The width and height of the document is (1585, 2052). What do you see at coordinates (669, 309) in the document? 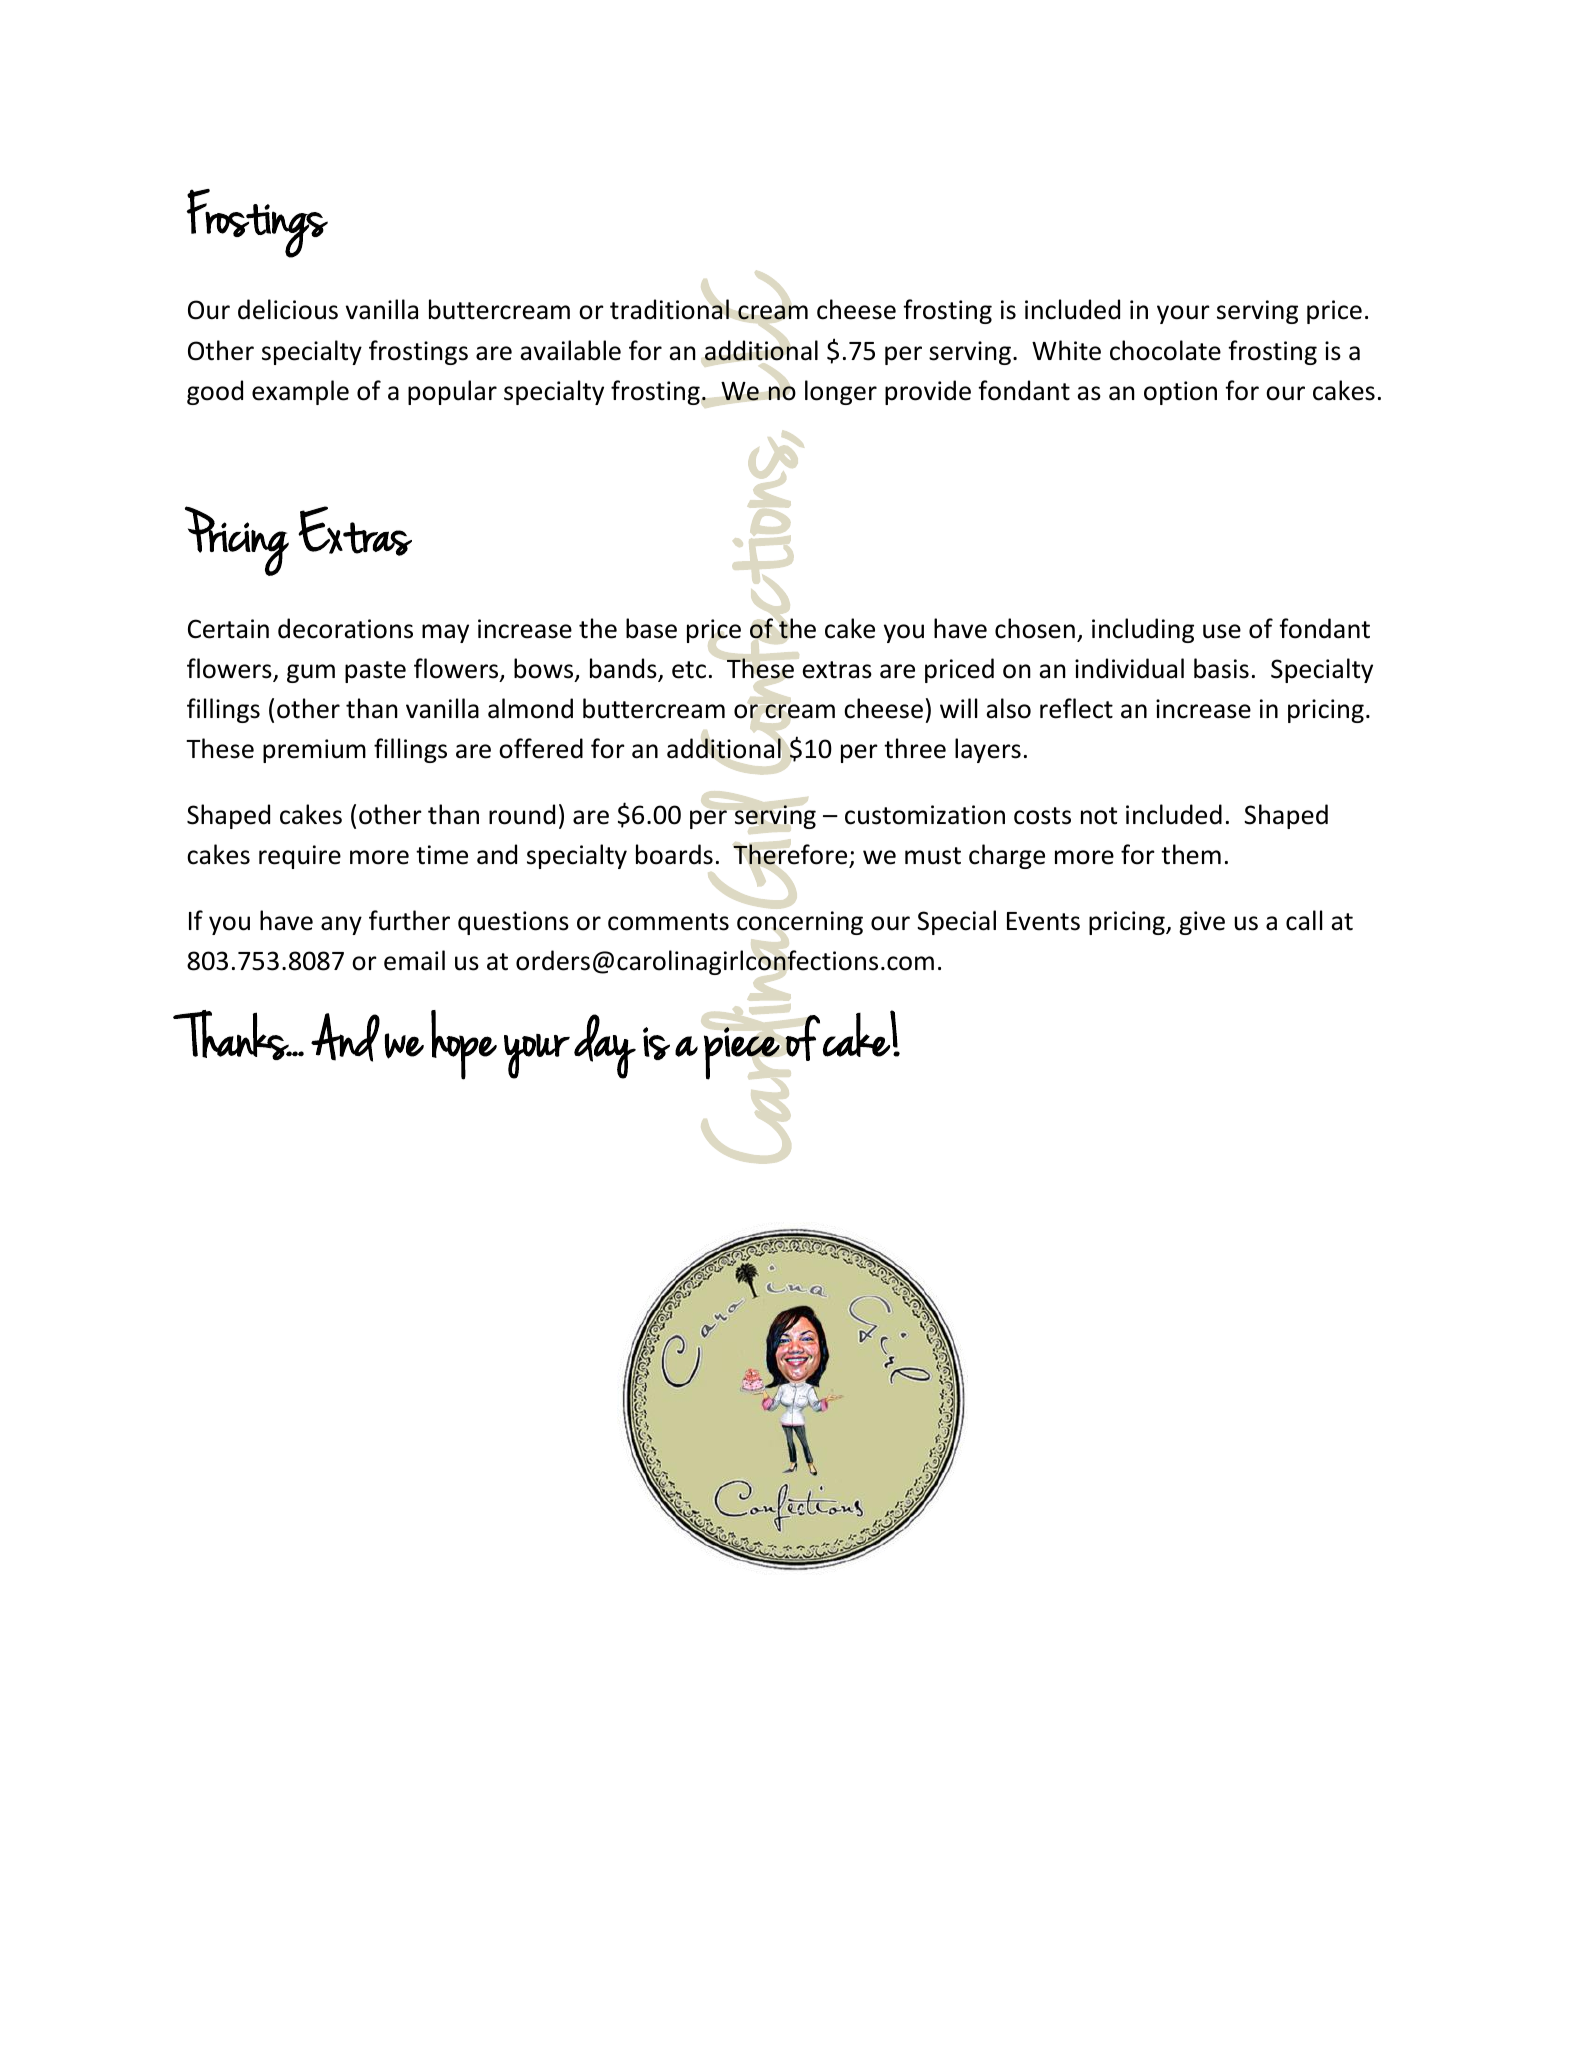
I see `traditional` at bounding box center [669, 309].
